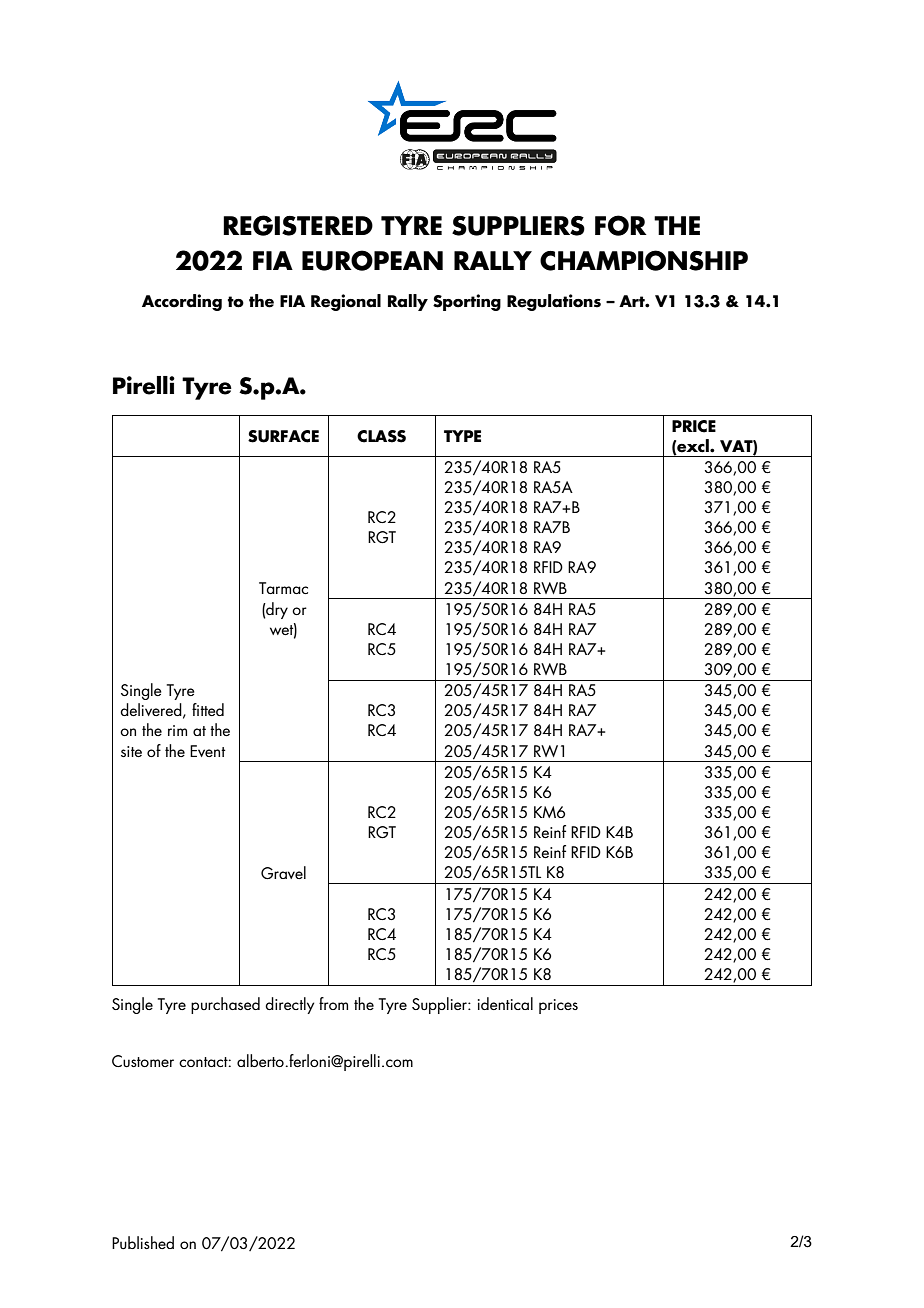 This screenshot has width=924, height=1308. I want to click on rim, so click(177, 730).
